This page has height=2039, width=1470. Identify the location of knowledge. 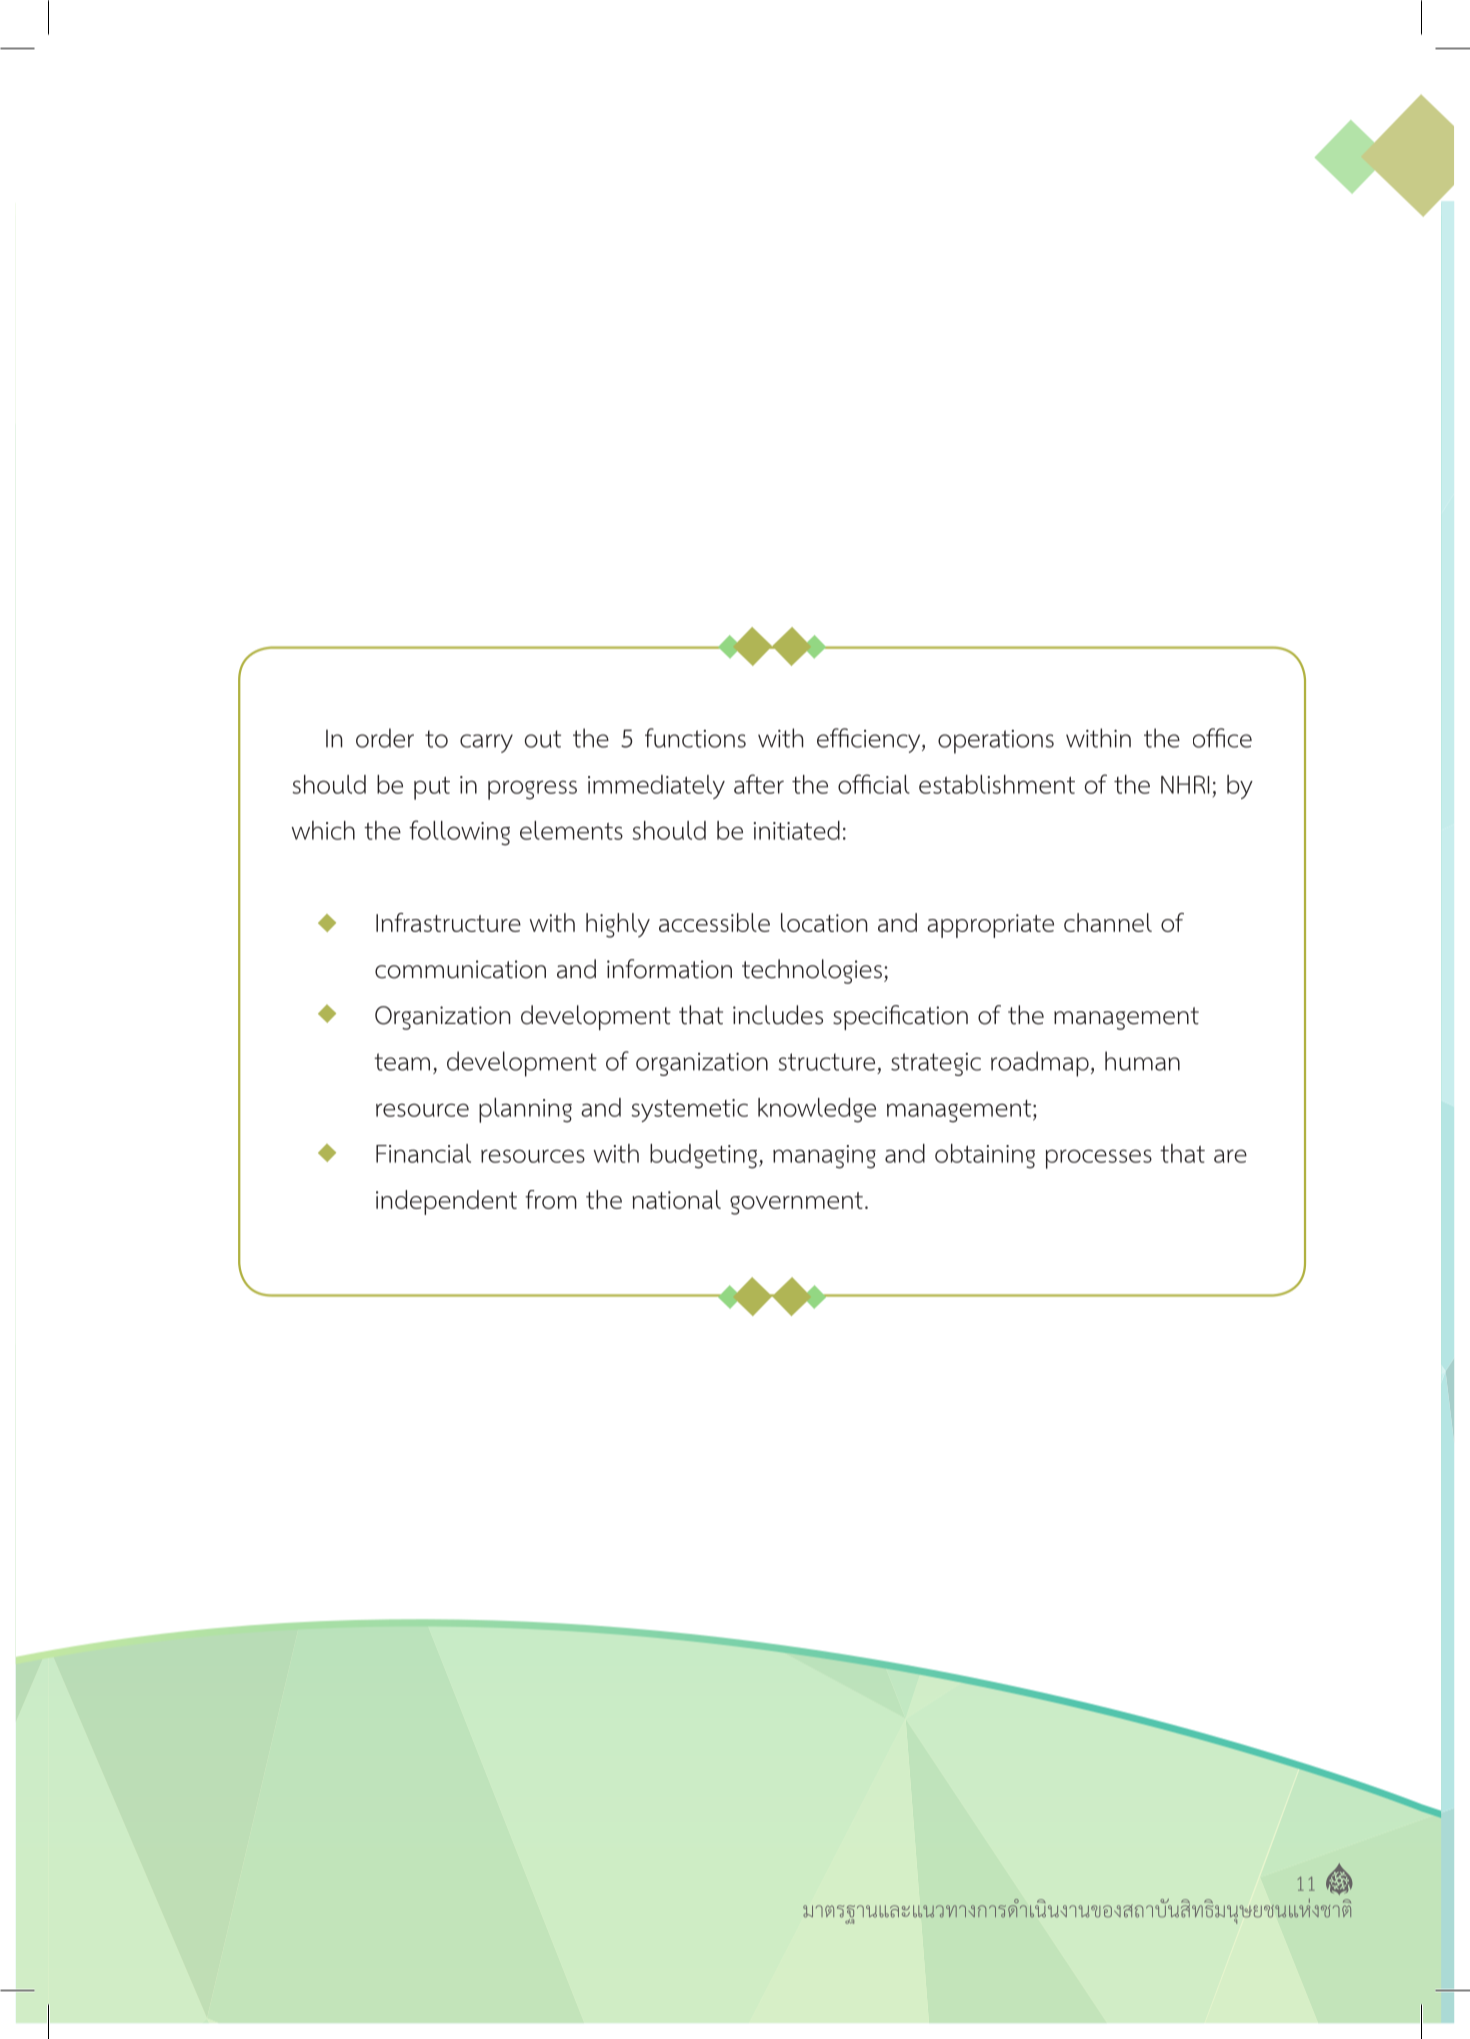
(817, 1110).
